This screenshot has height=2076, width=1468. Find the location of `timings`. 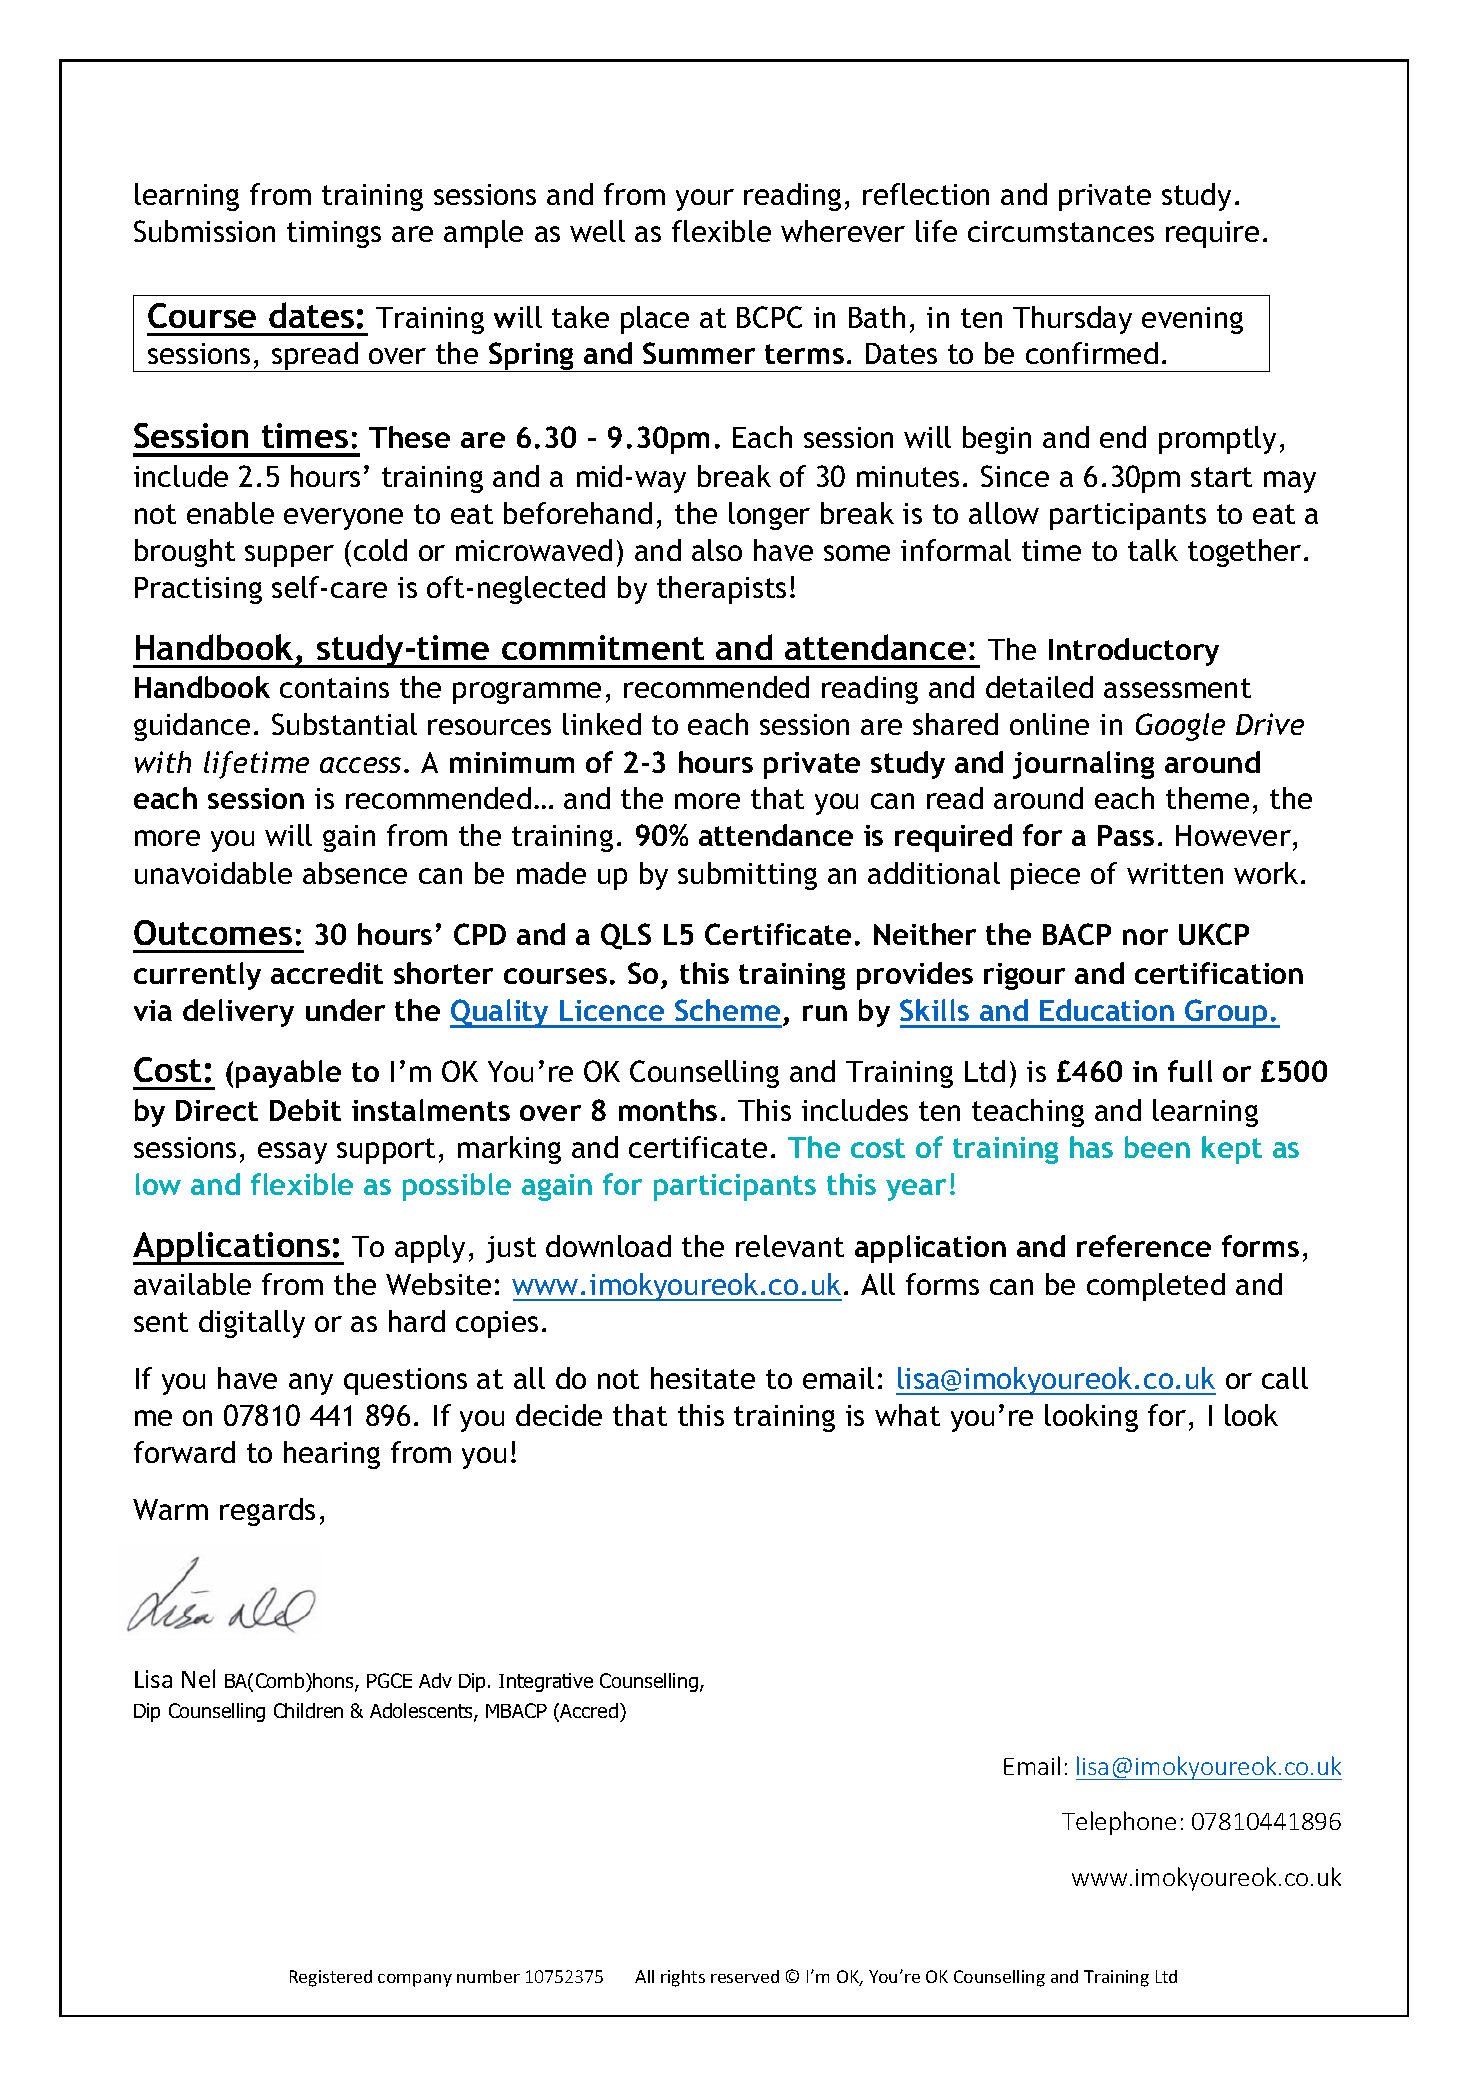

timings is located at coordinates (334, 234).
